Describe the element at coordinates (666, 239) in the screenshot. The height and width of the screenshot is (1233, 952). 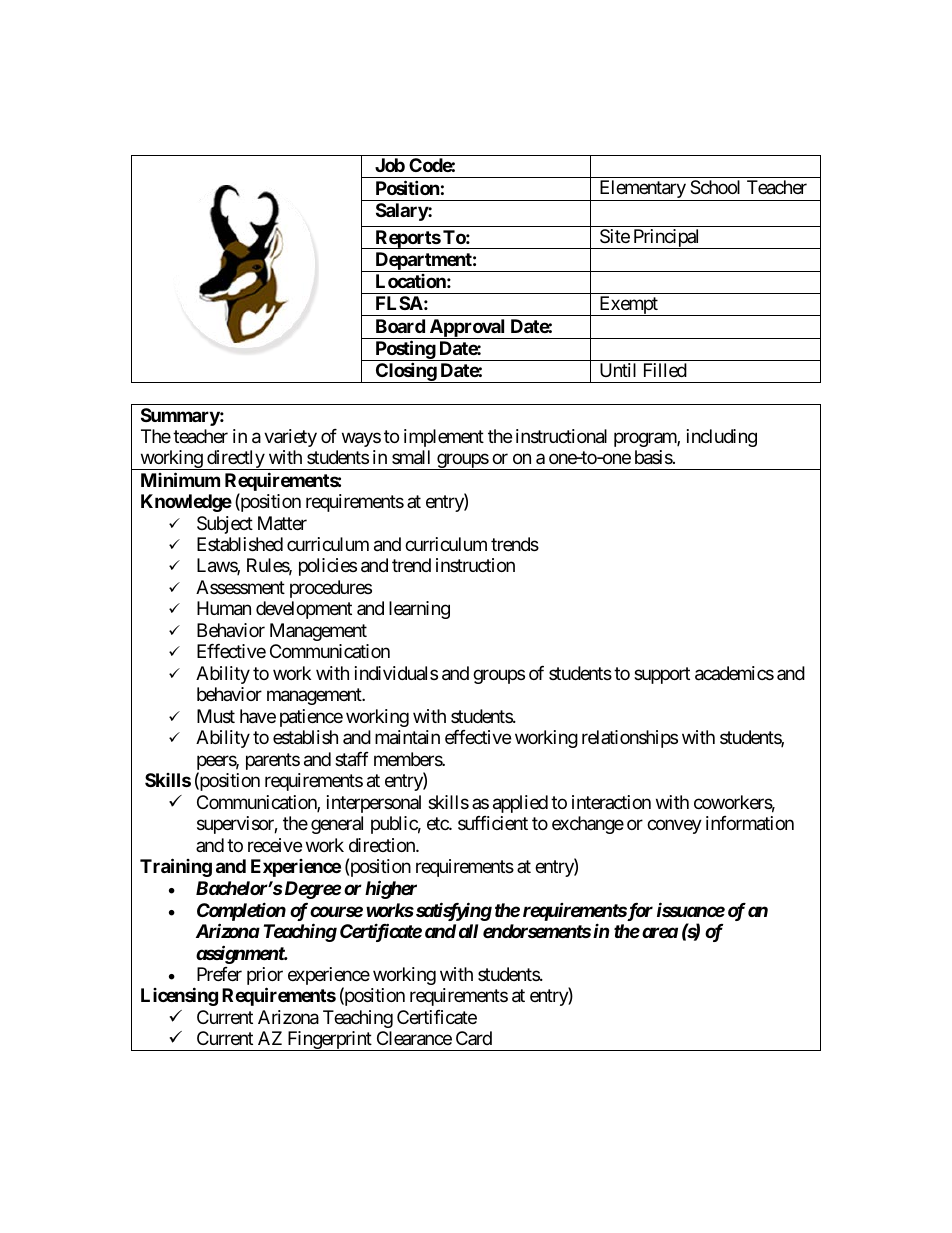
I see `Principal` at that location.
